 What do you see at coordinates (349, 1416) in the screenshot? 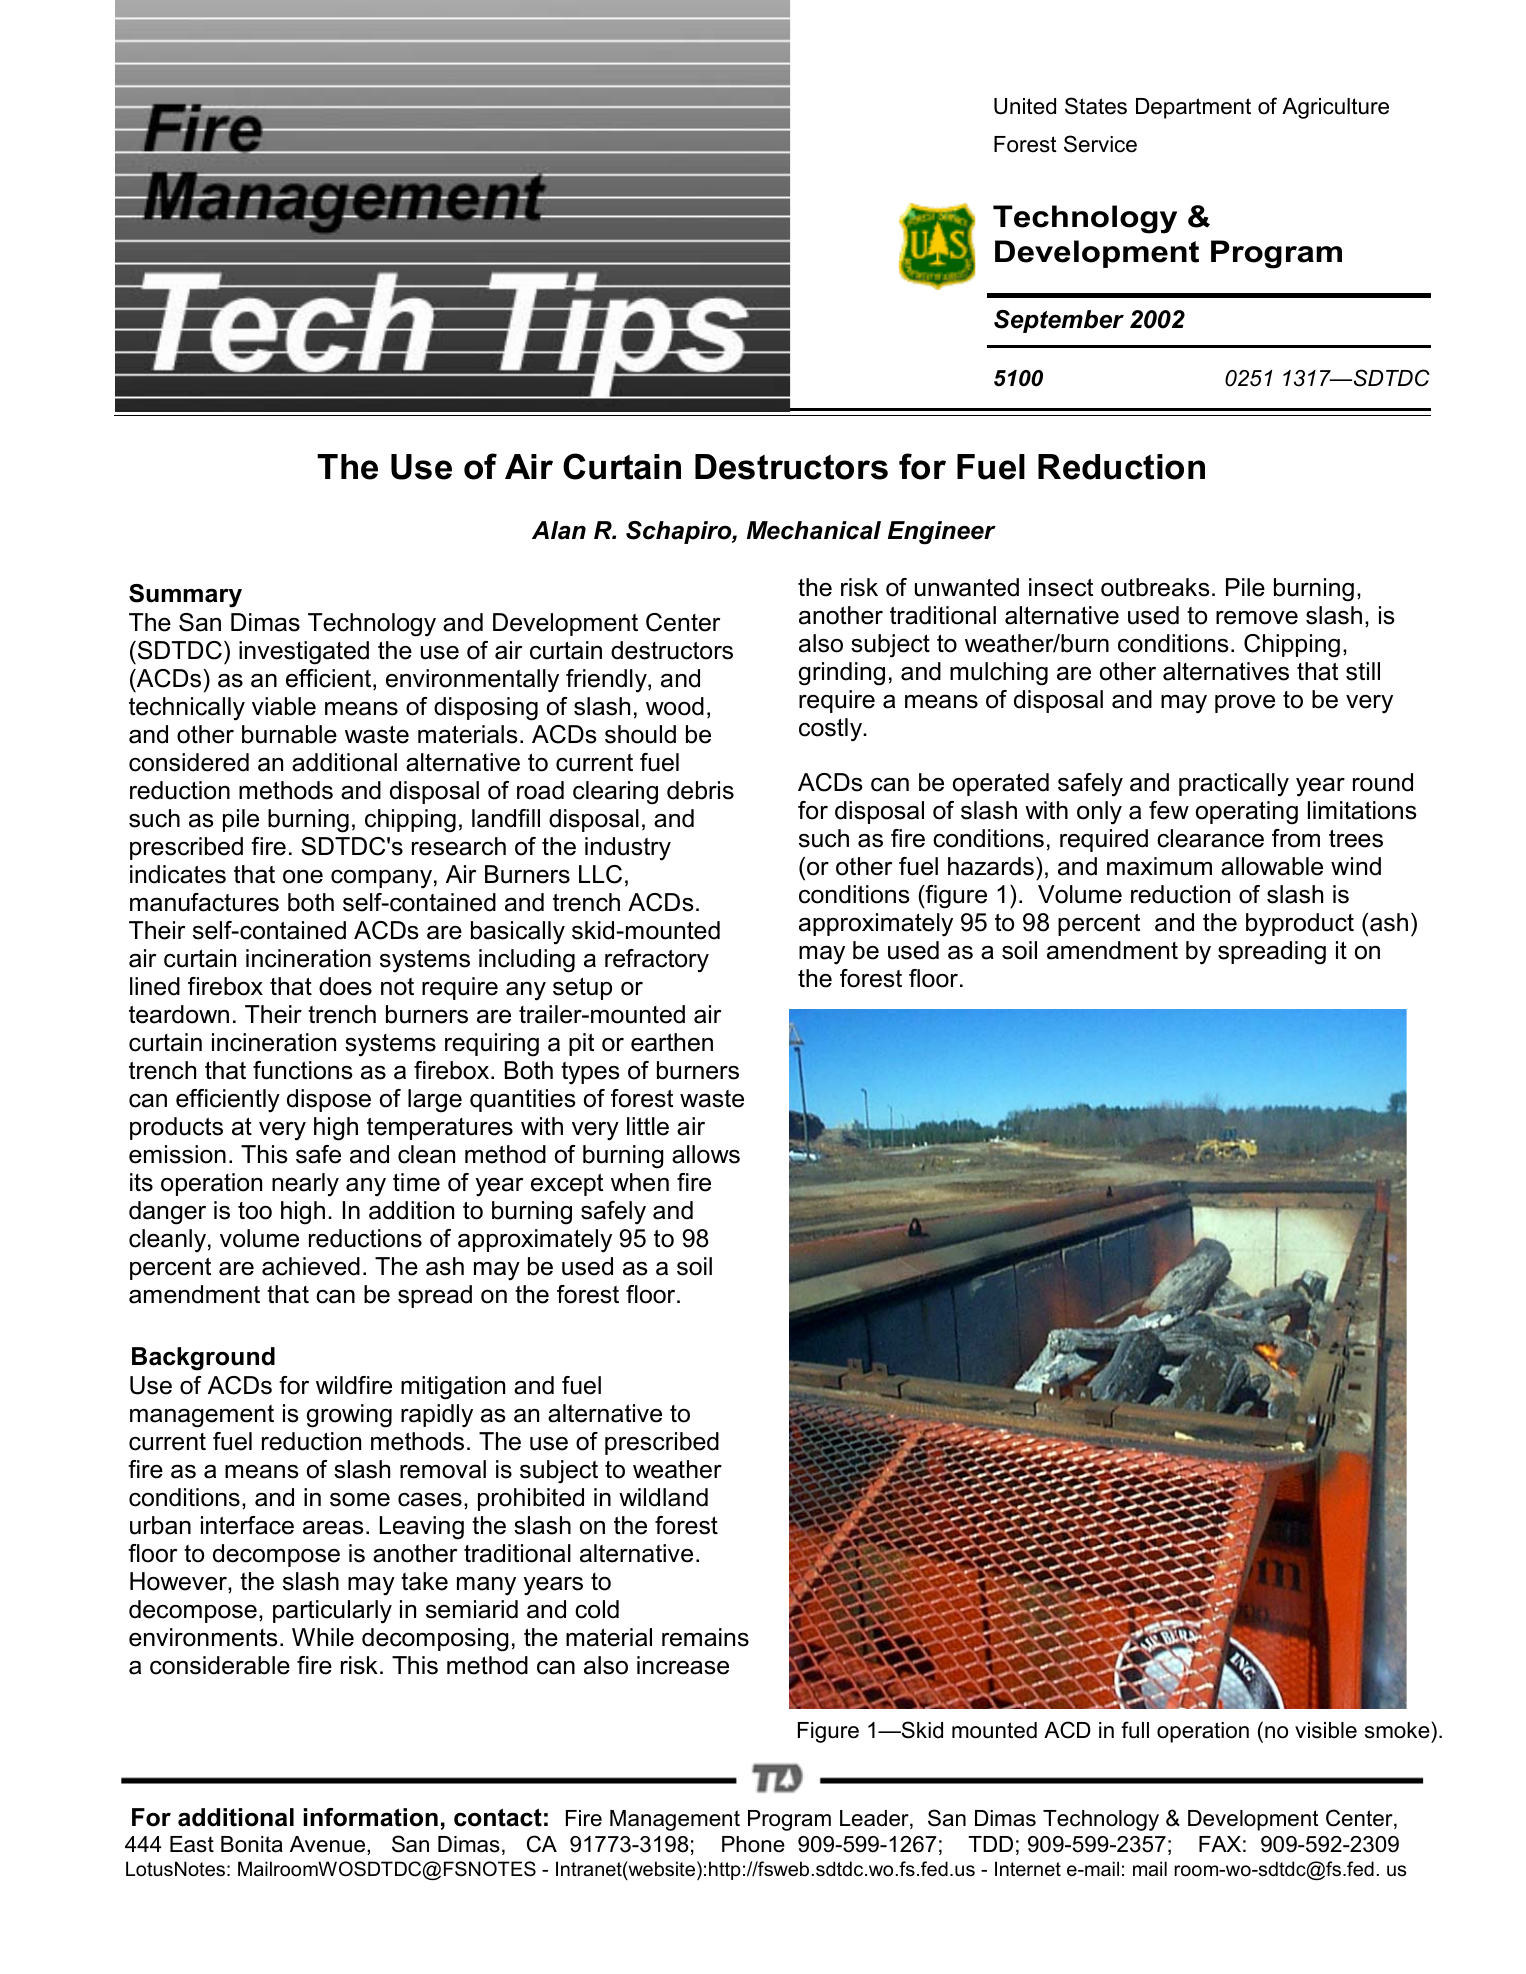
I see `growing` at bounding box center [349, 1416].
